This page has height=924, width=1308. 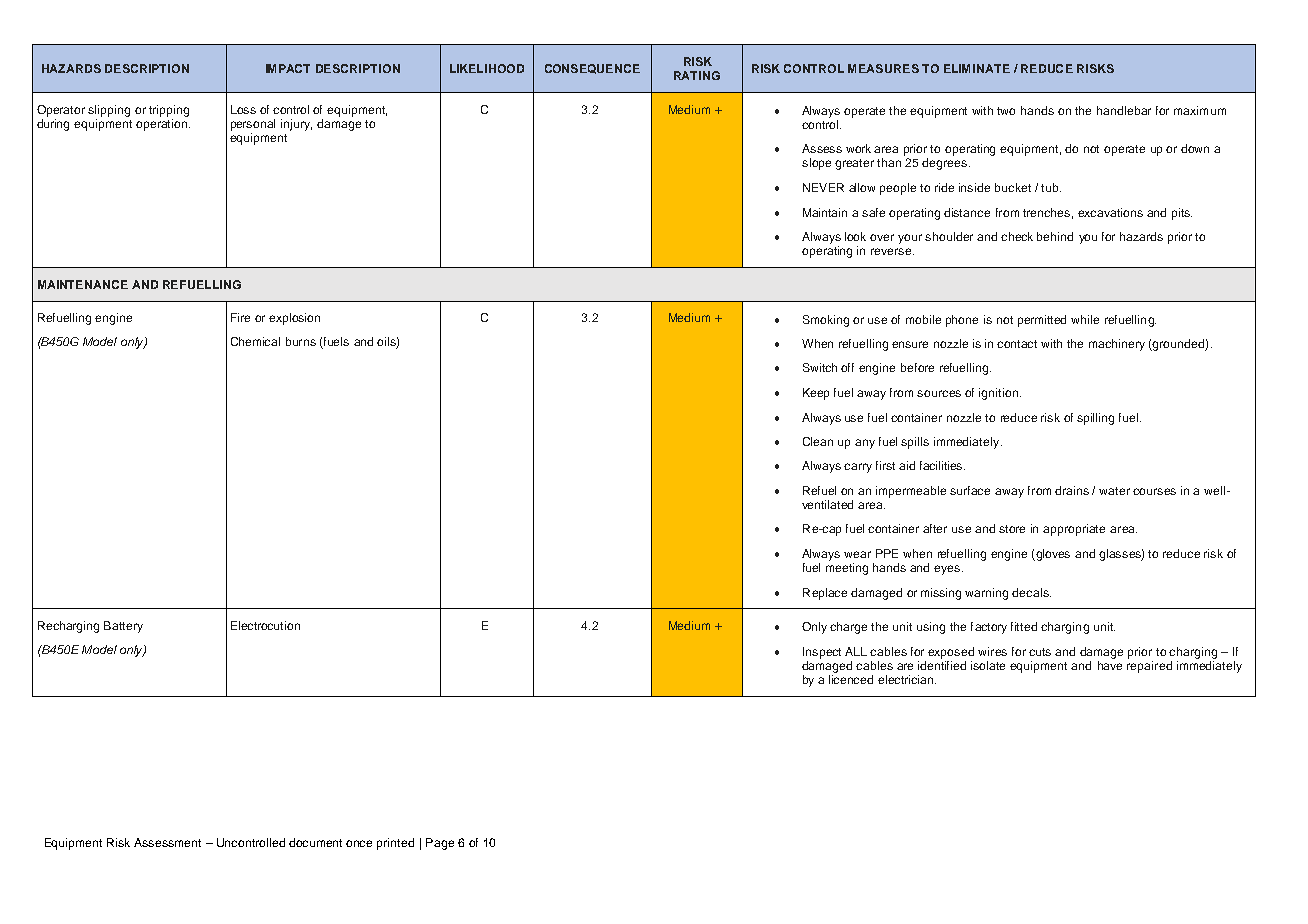 I want to click on Electrocution, so click(x=265, y=625).
